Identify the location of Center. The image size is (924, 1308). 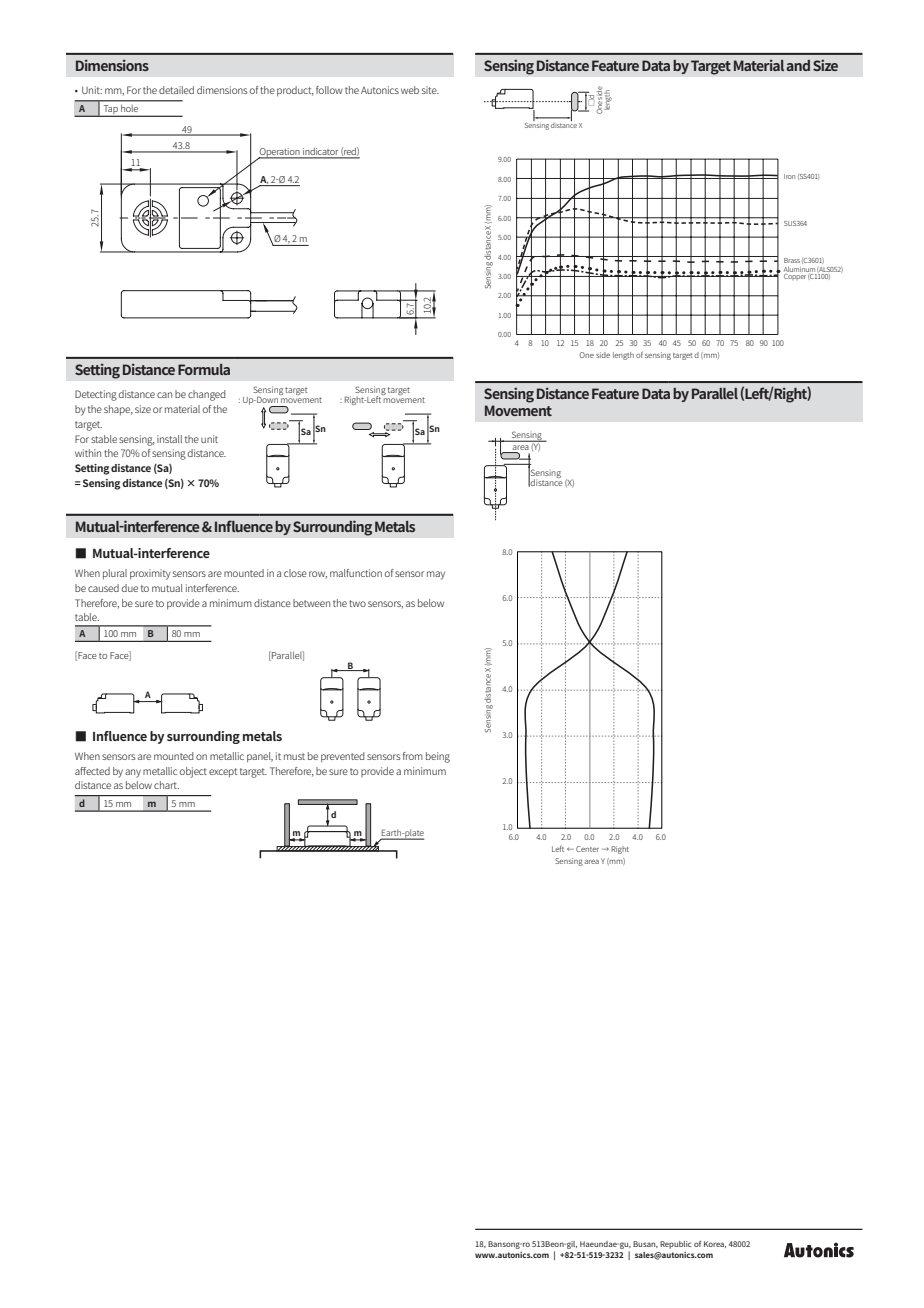
(587, 849).
